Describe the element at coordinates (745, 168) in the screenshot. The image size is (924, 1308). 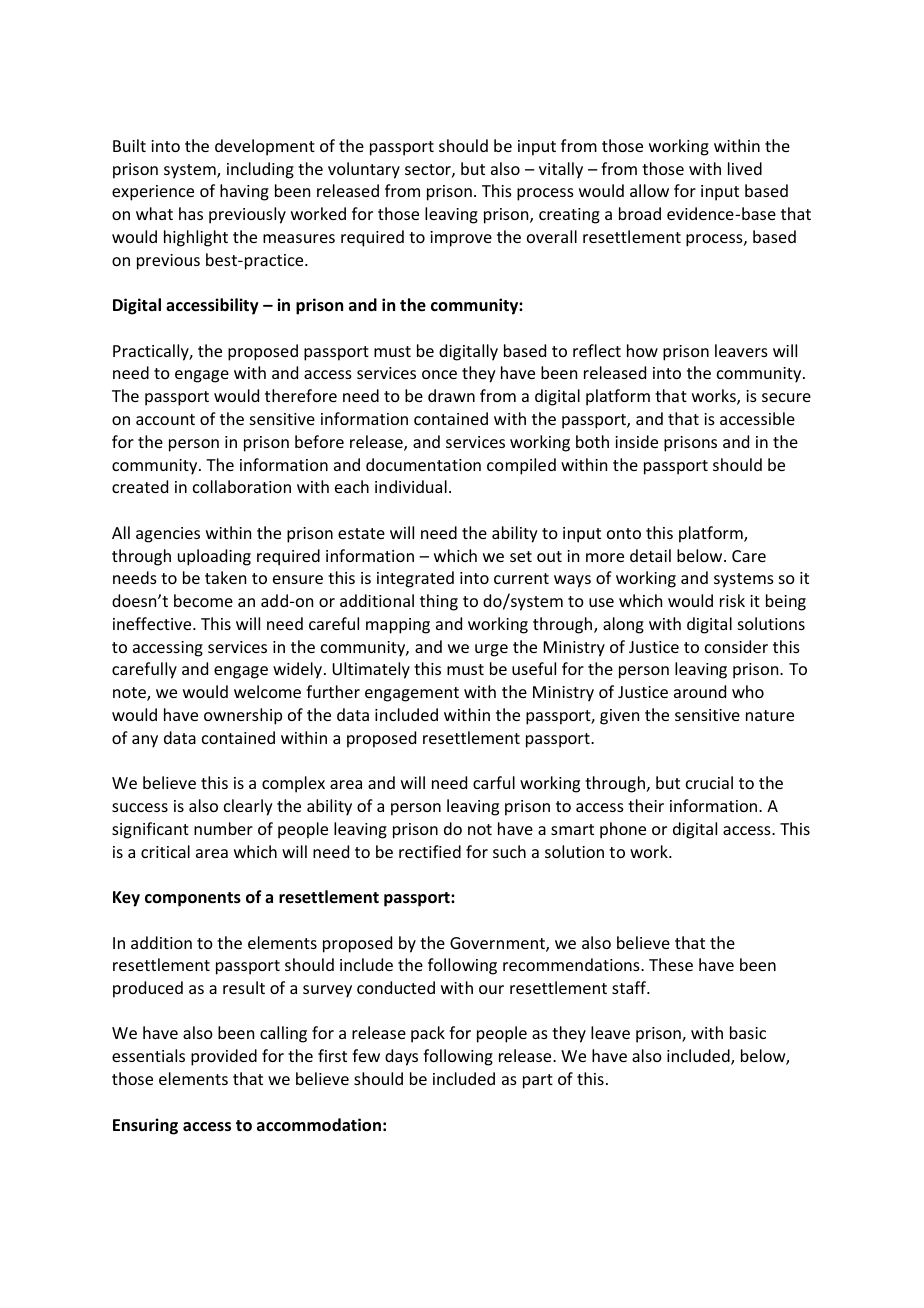
I see `lived` at that location.
